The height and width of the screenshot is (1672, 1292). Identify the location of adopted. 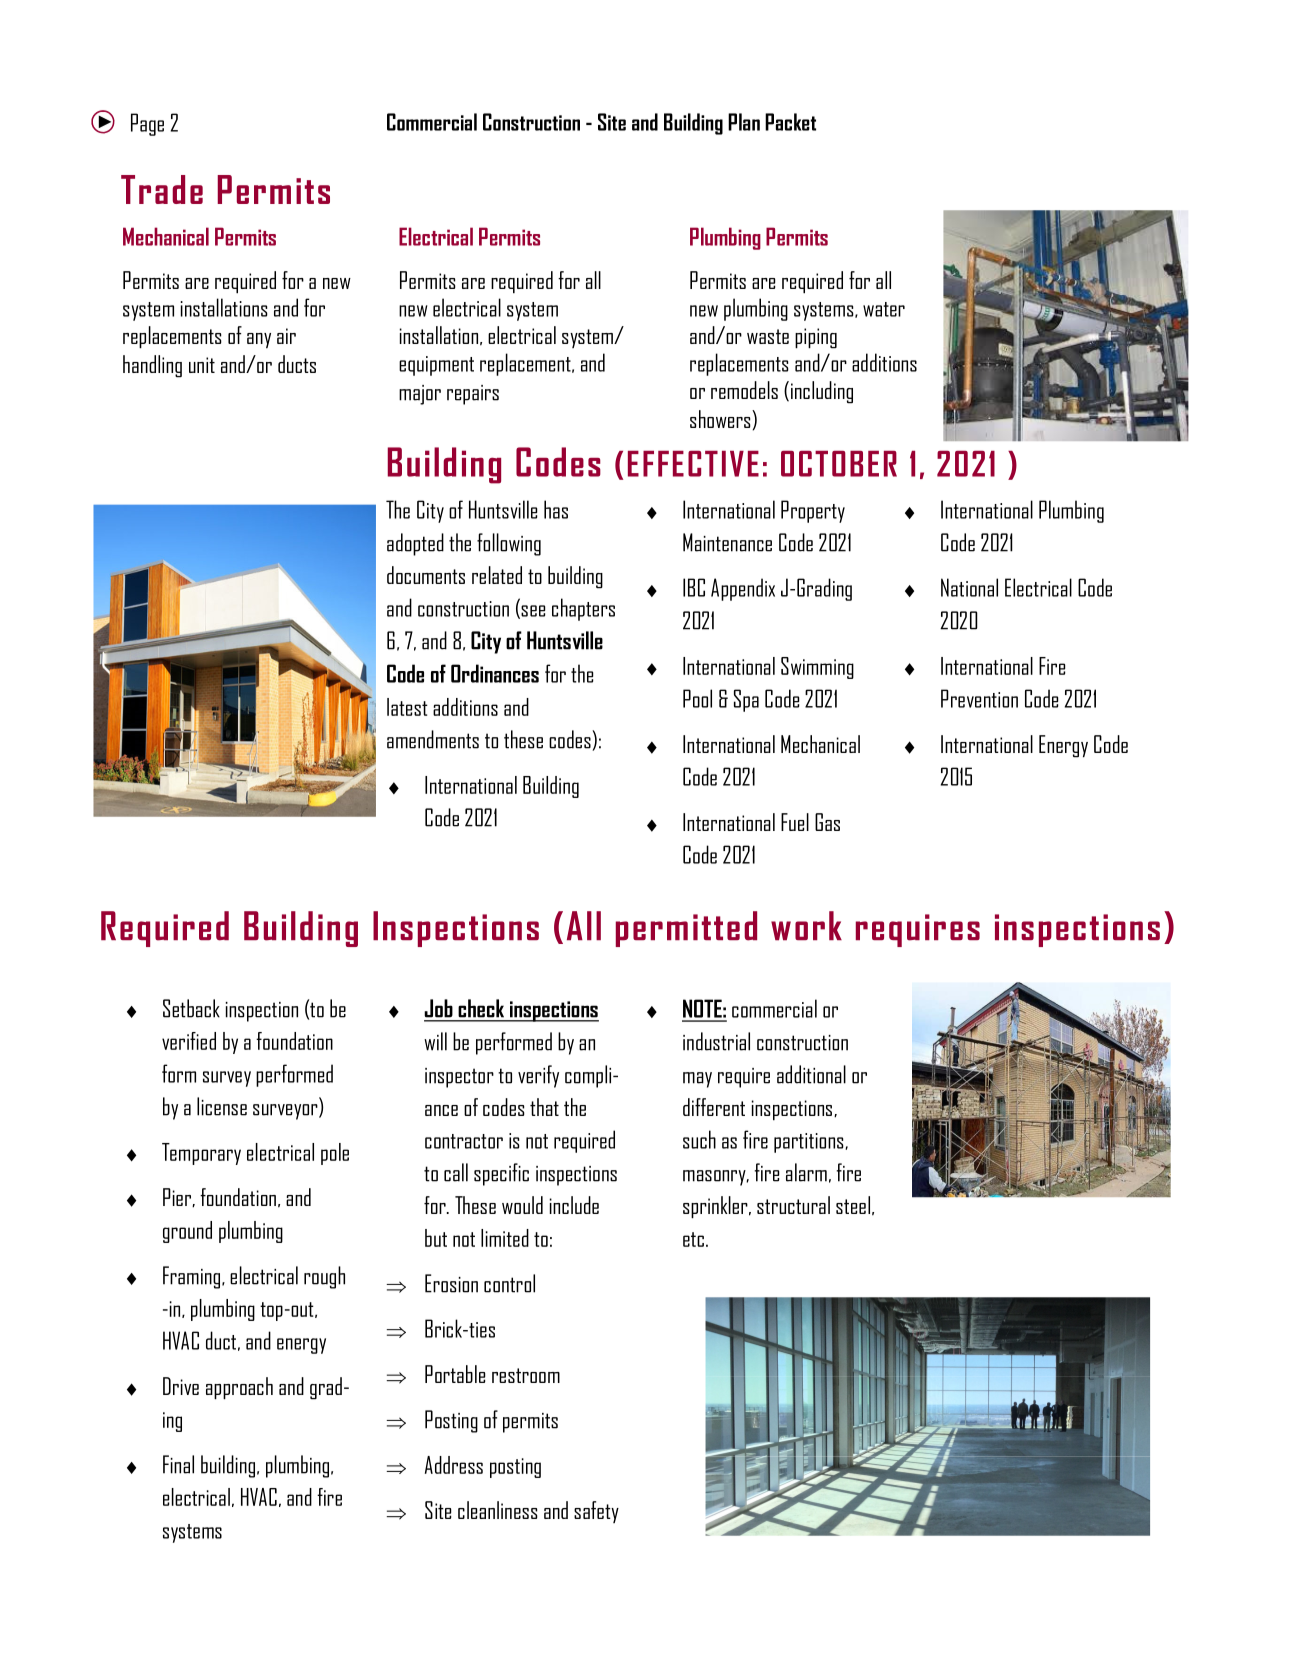
(415, 544).
